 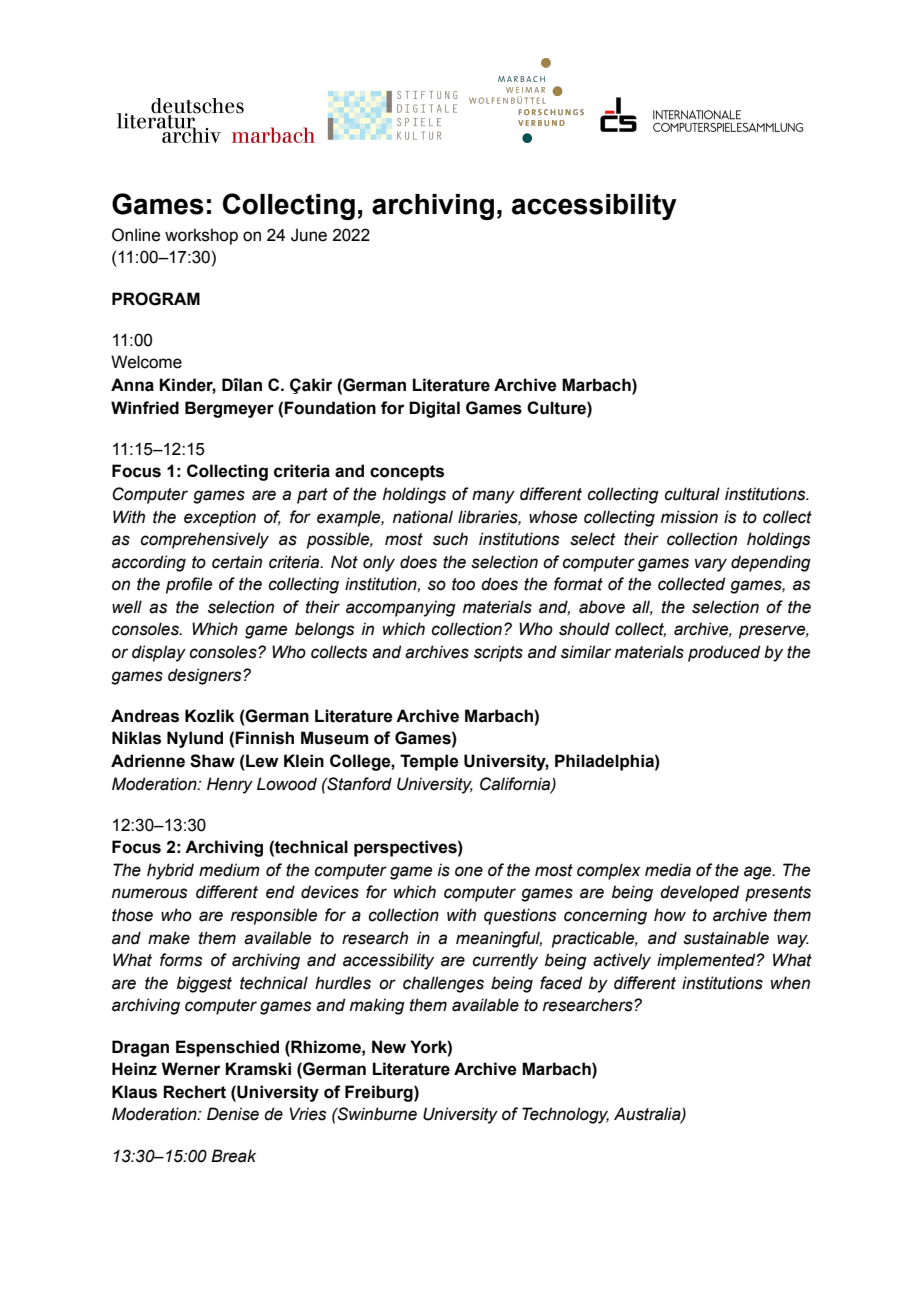 What do you see at coordinates (309, 235) in the page?
I see `June` at bounding box center [309, 235].
